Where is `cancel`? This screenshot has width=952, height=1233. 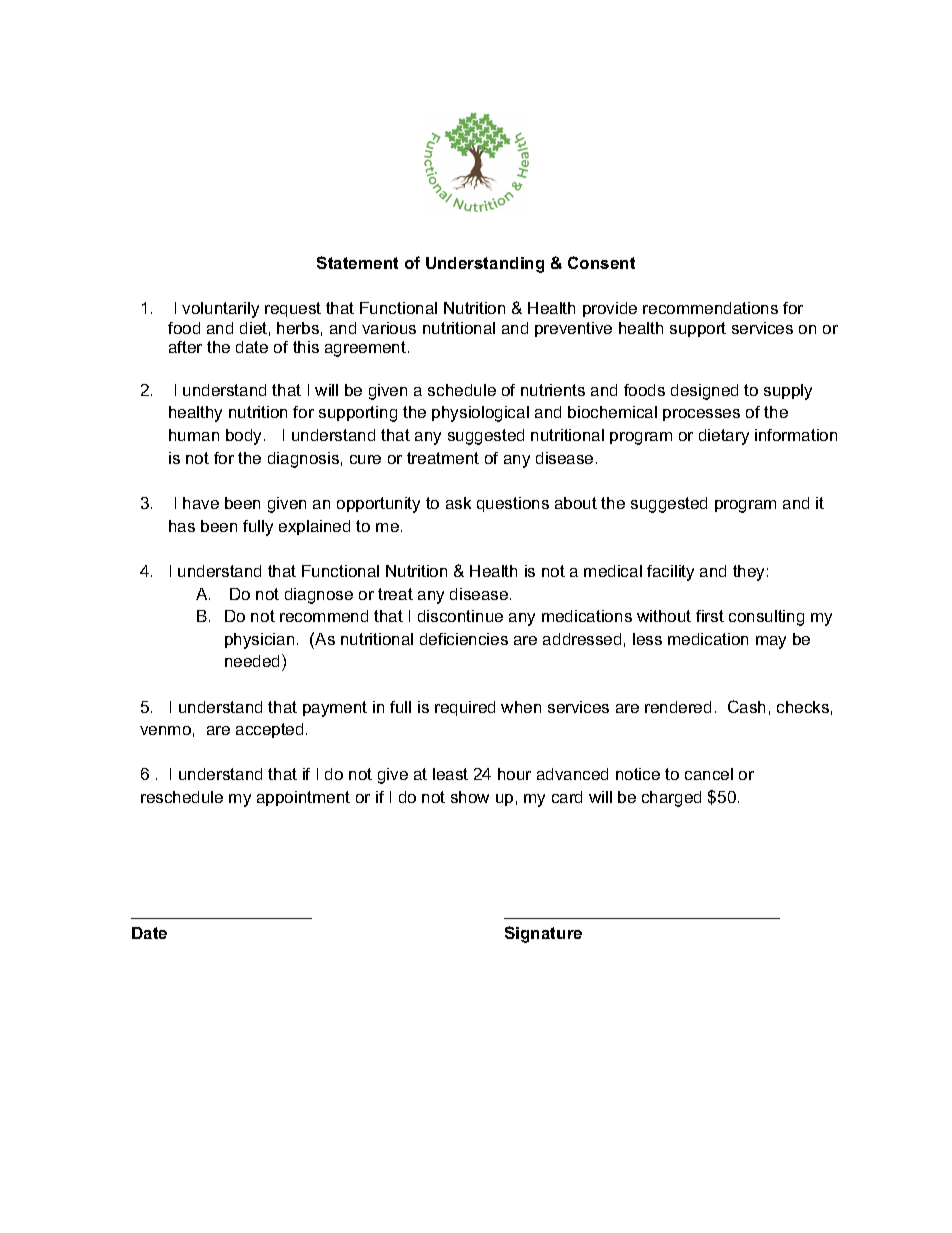 cancel is located at coordinates (709, 774).
